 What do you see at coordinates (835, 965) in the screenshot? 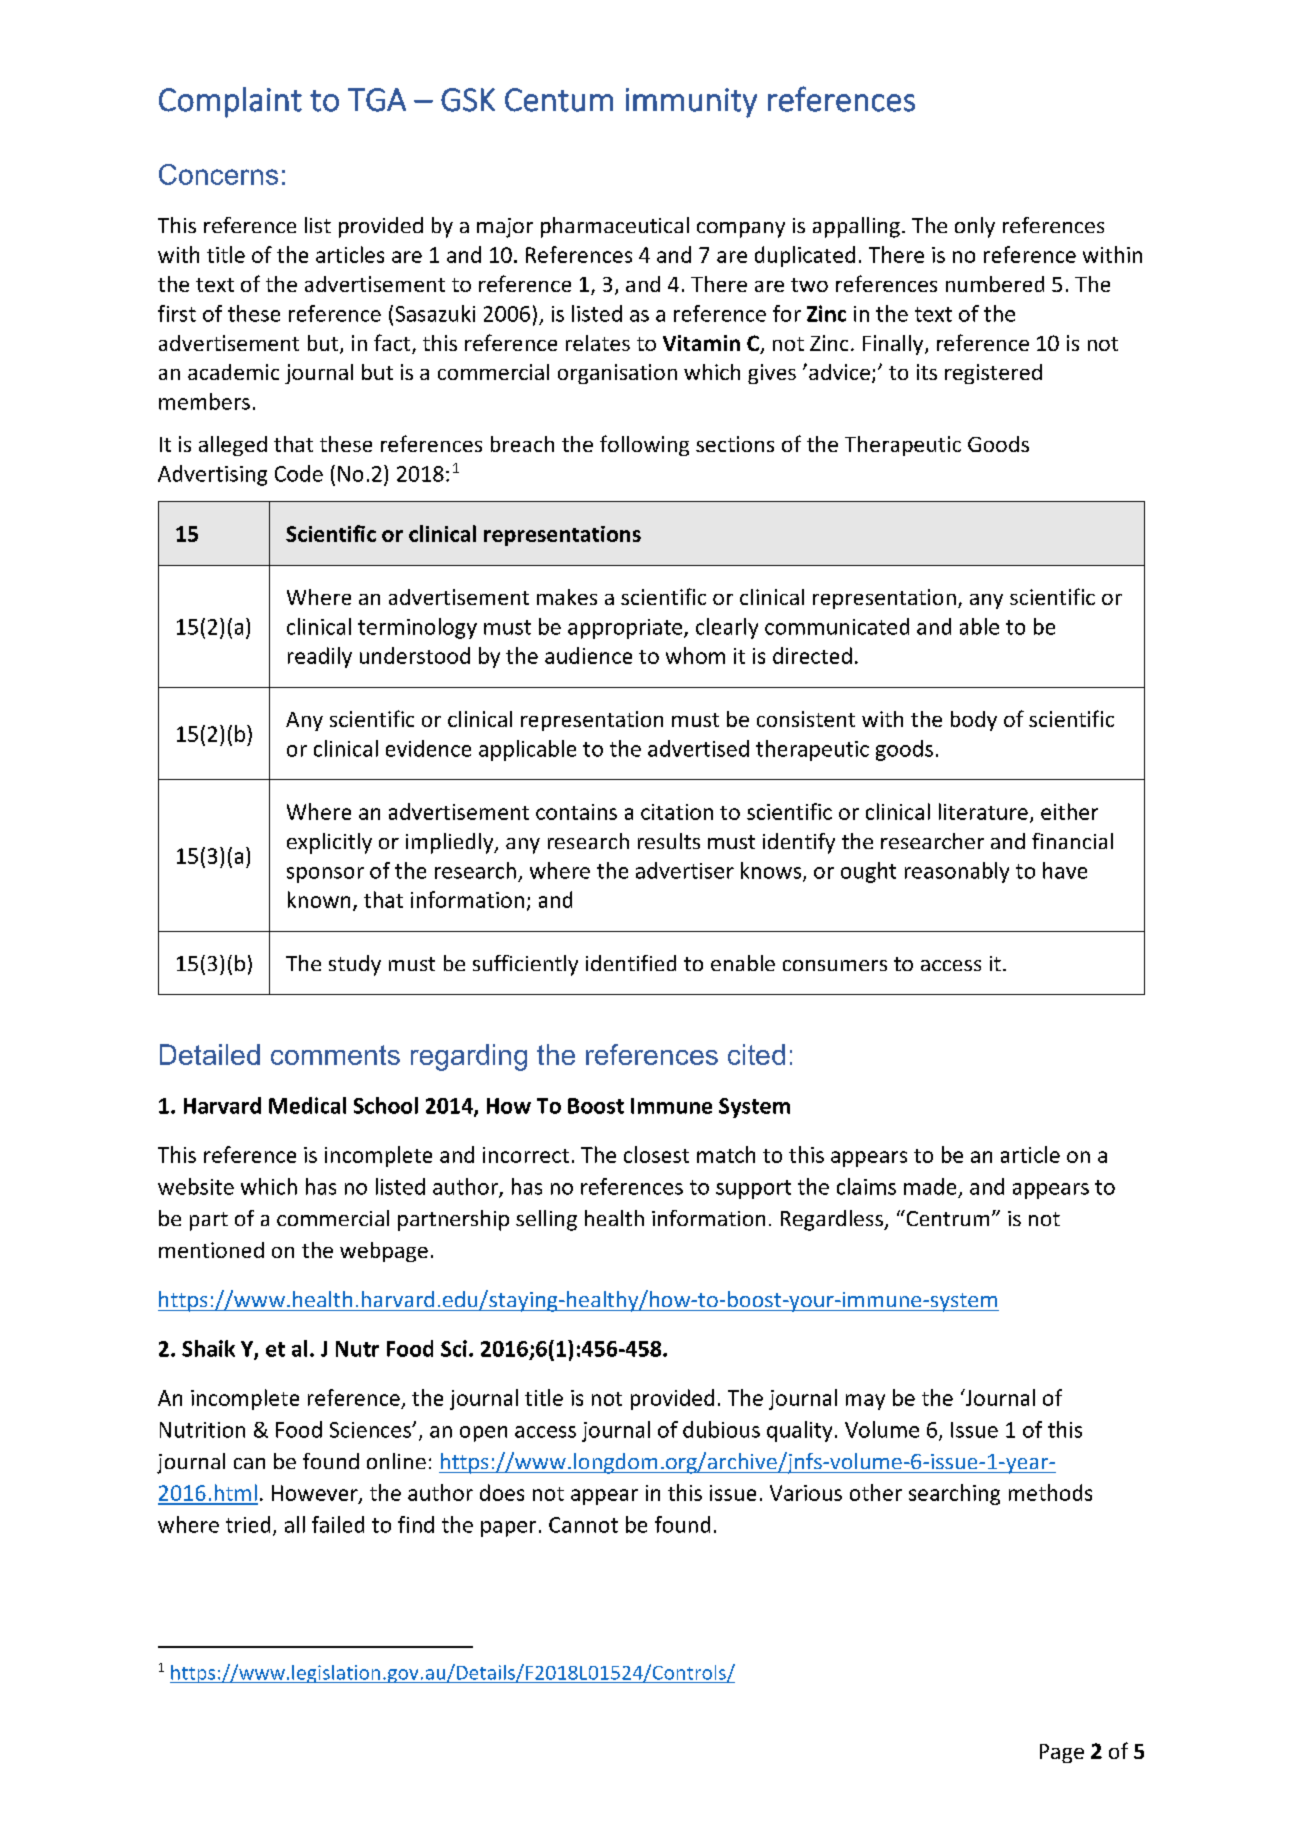
I see `consumers` at bounding box center [835, 965].
